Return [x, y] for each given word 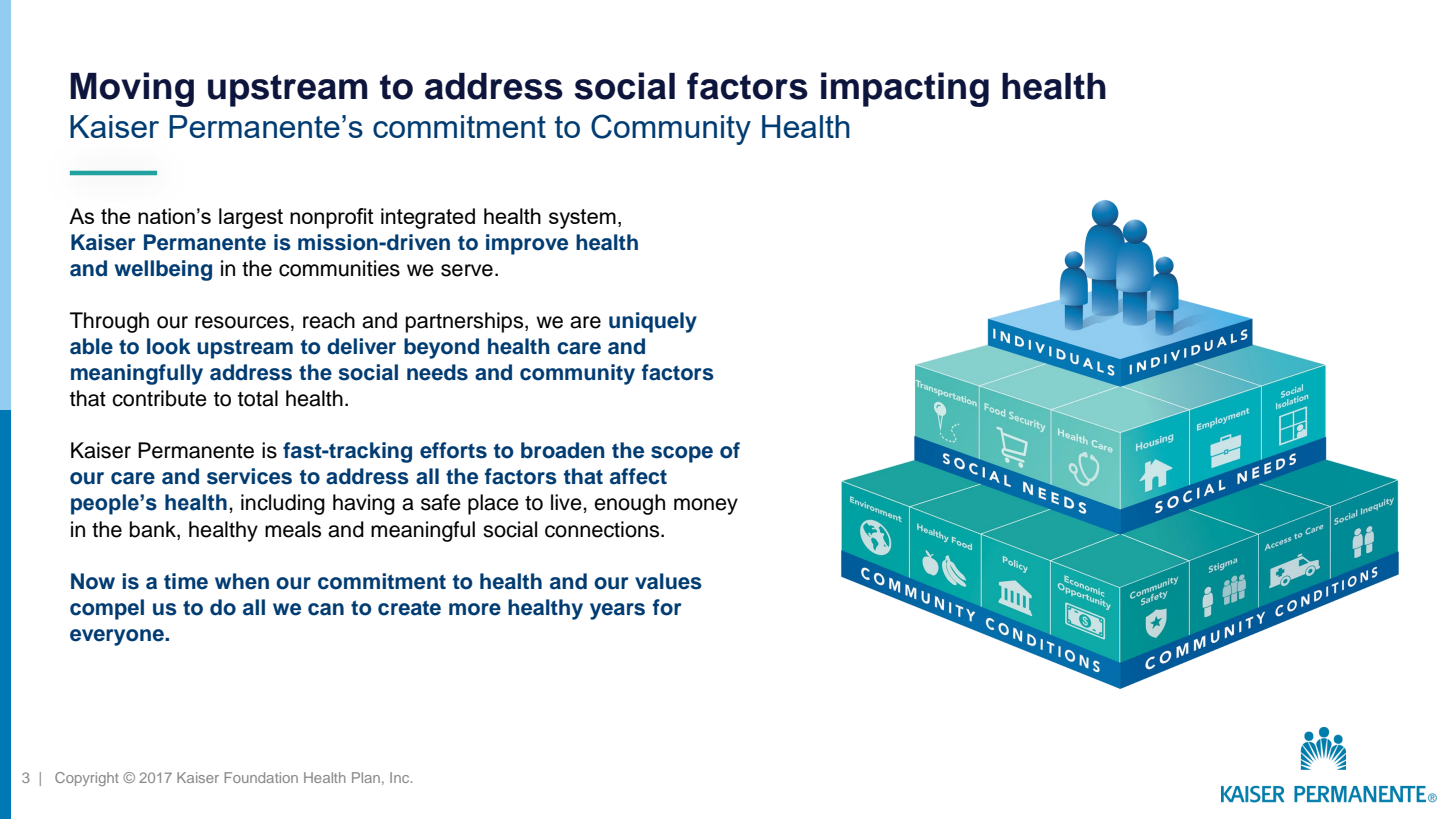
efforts [453, 450]
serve [467, 270]
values [668, 581]
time [186, 581]
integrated [428, 218]
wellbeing [163, 270]
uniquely [653, 322]
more [475, 609]
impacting [905, 89]
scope [682, 454]
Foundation [261, 777]
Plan [366, 777]
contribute [159, 398]
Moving [132, 89]
